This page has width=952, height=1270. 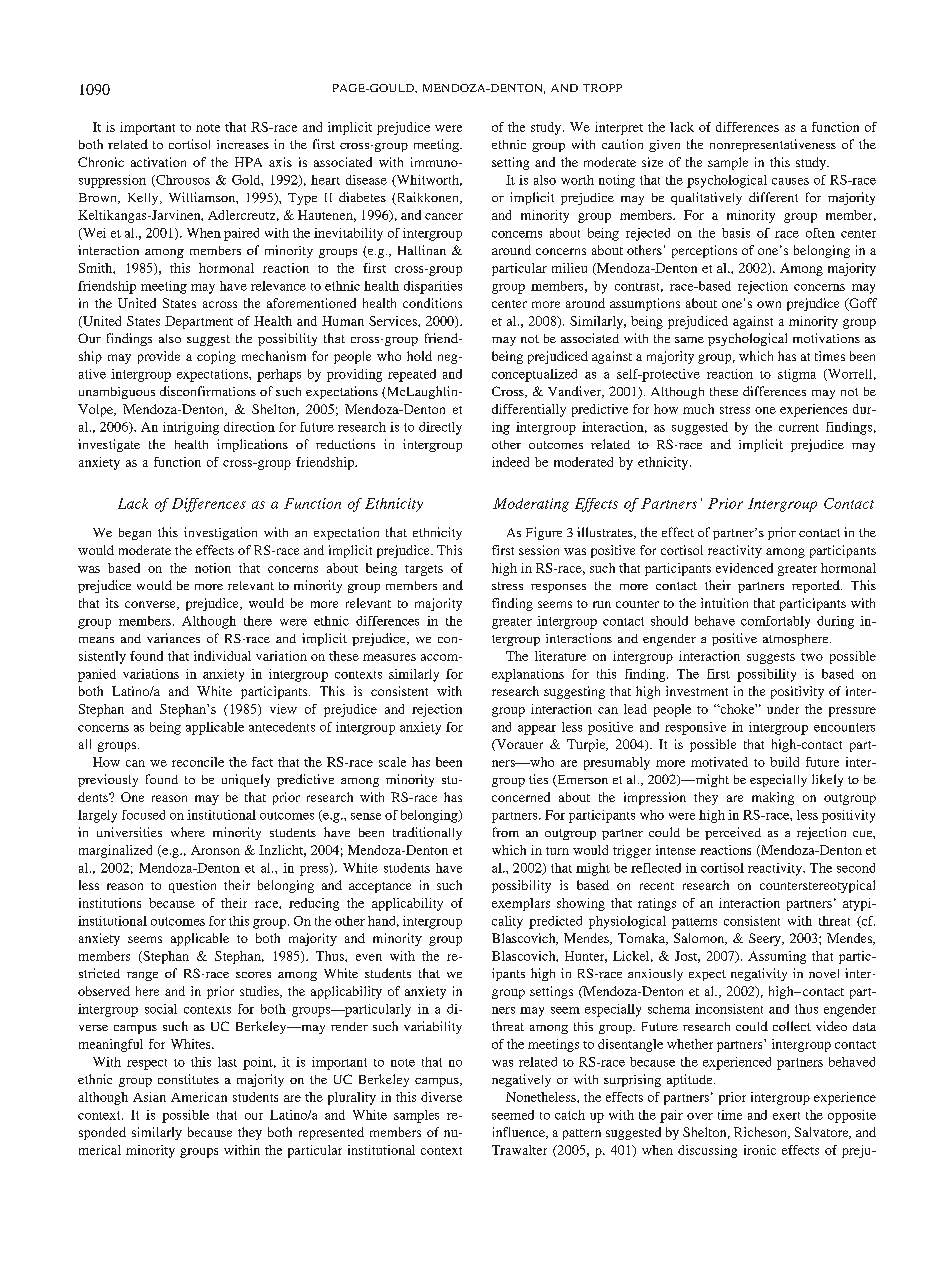 I want to click on cancer, so click(x=444, y=216).
